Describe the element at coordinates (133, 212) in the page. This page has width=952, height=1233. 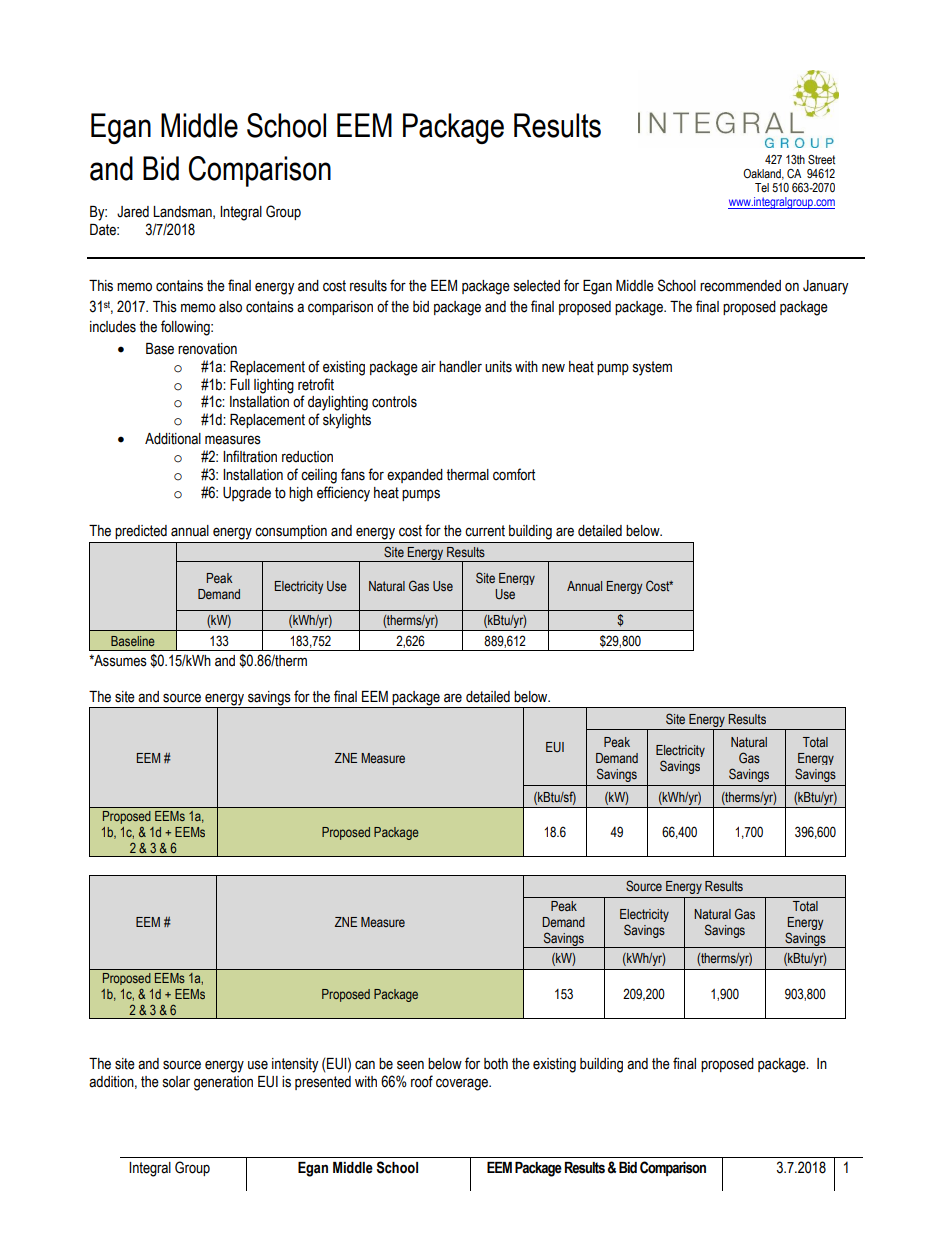
I see `Jared` at that location.
